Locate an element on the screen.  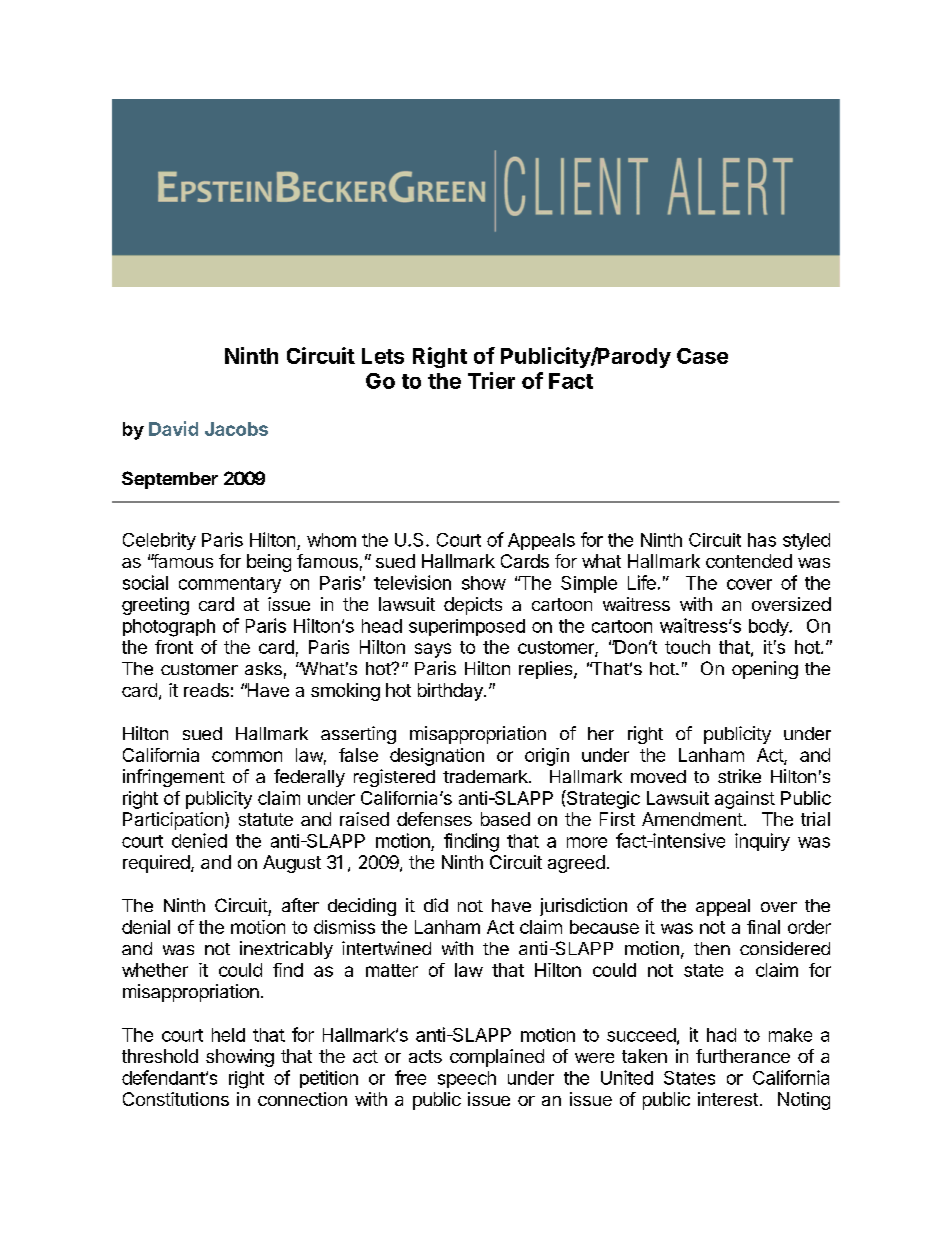
Jacobs is located at coordinates (236, 429).
